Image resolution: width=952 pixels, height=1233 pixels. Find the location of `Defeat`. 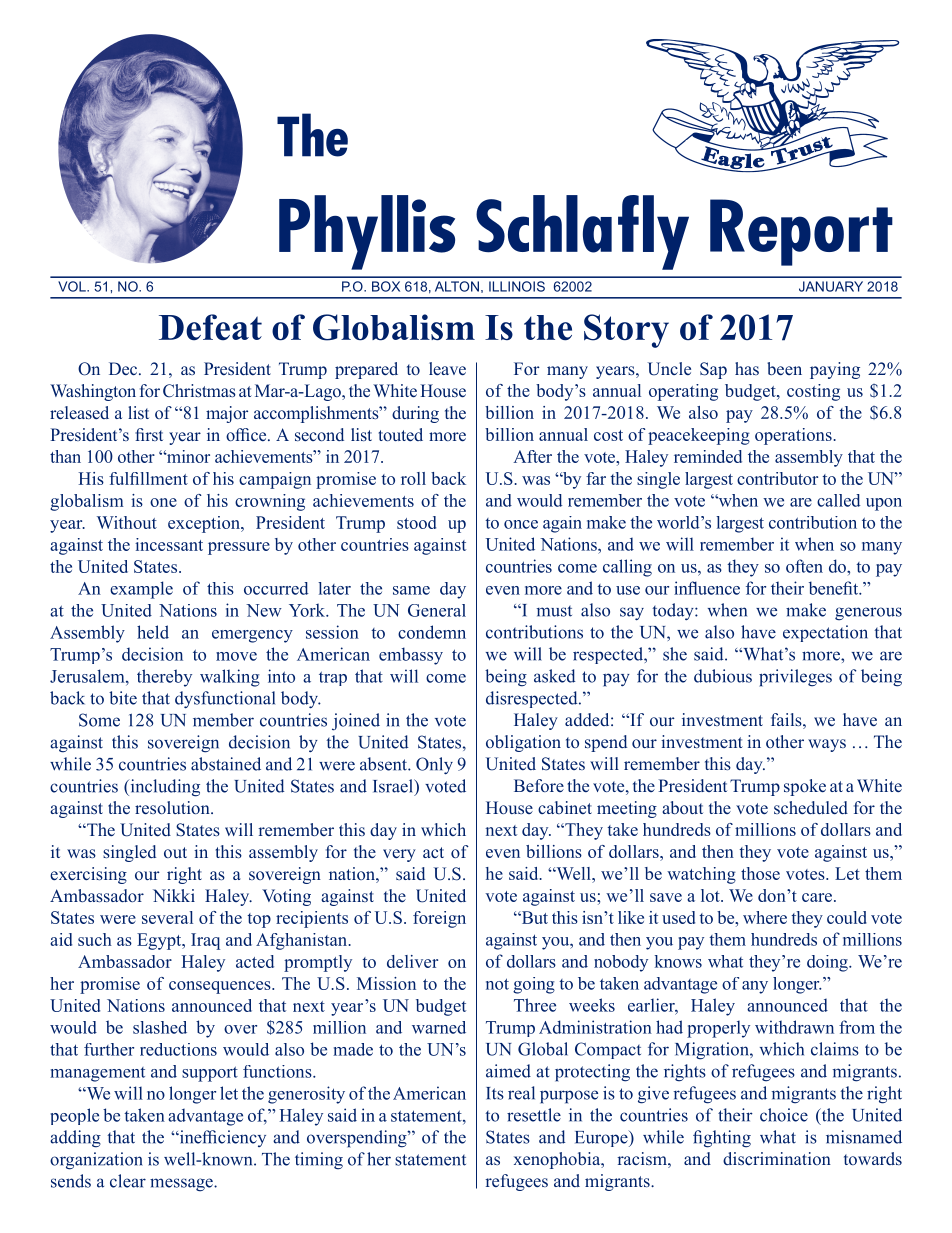

Defeat is located at coordinates (210, 327).
